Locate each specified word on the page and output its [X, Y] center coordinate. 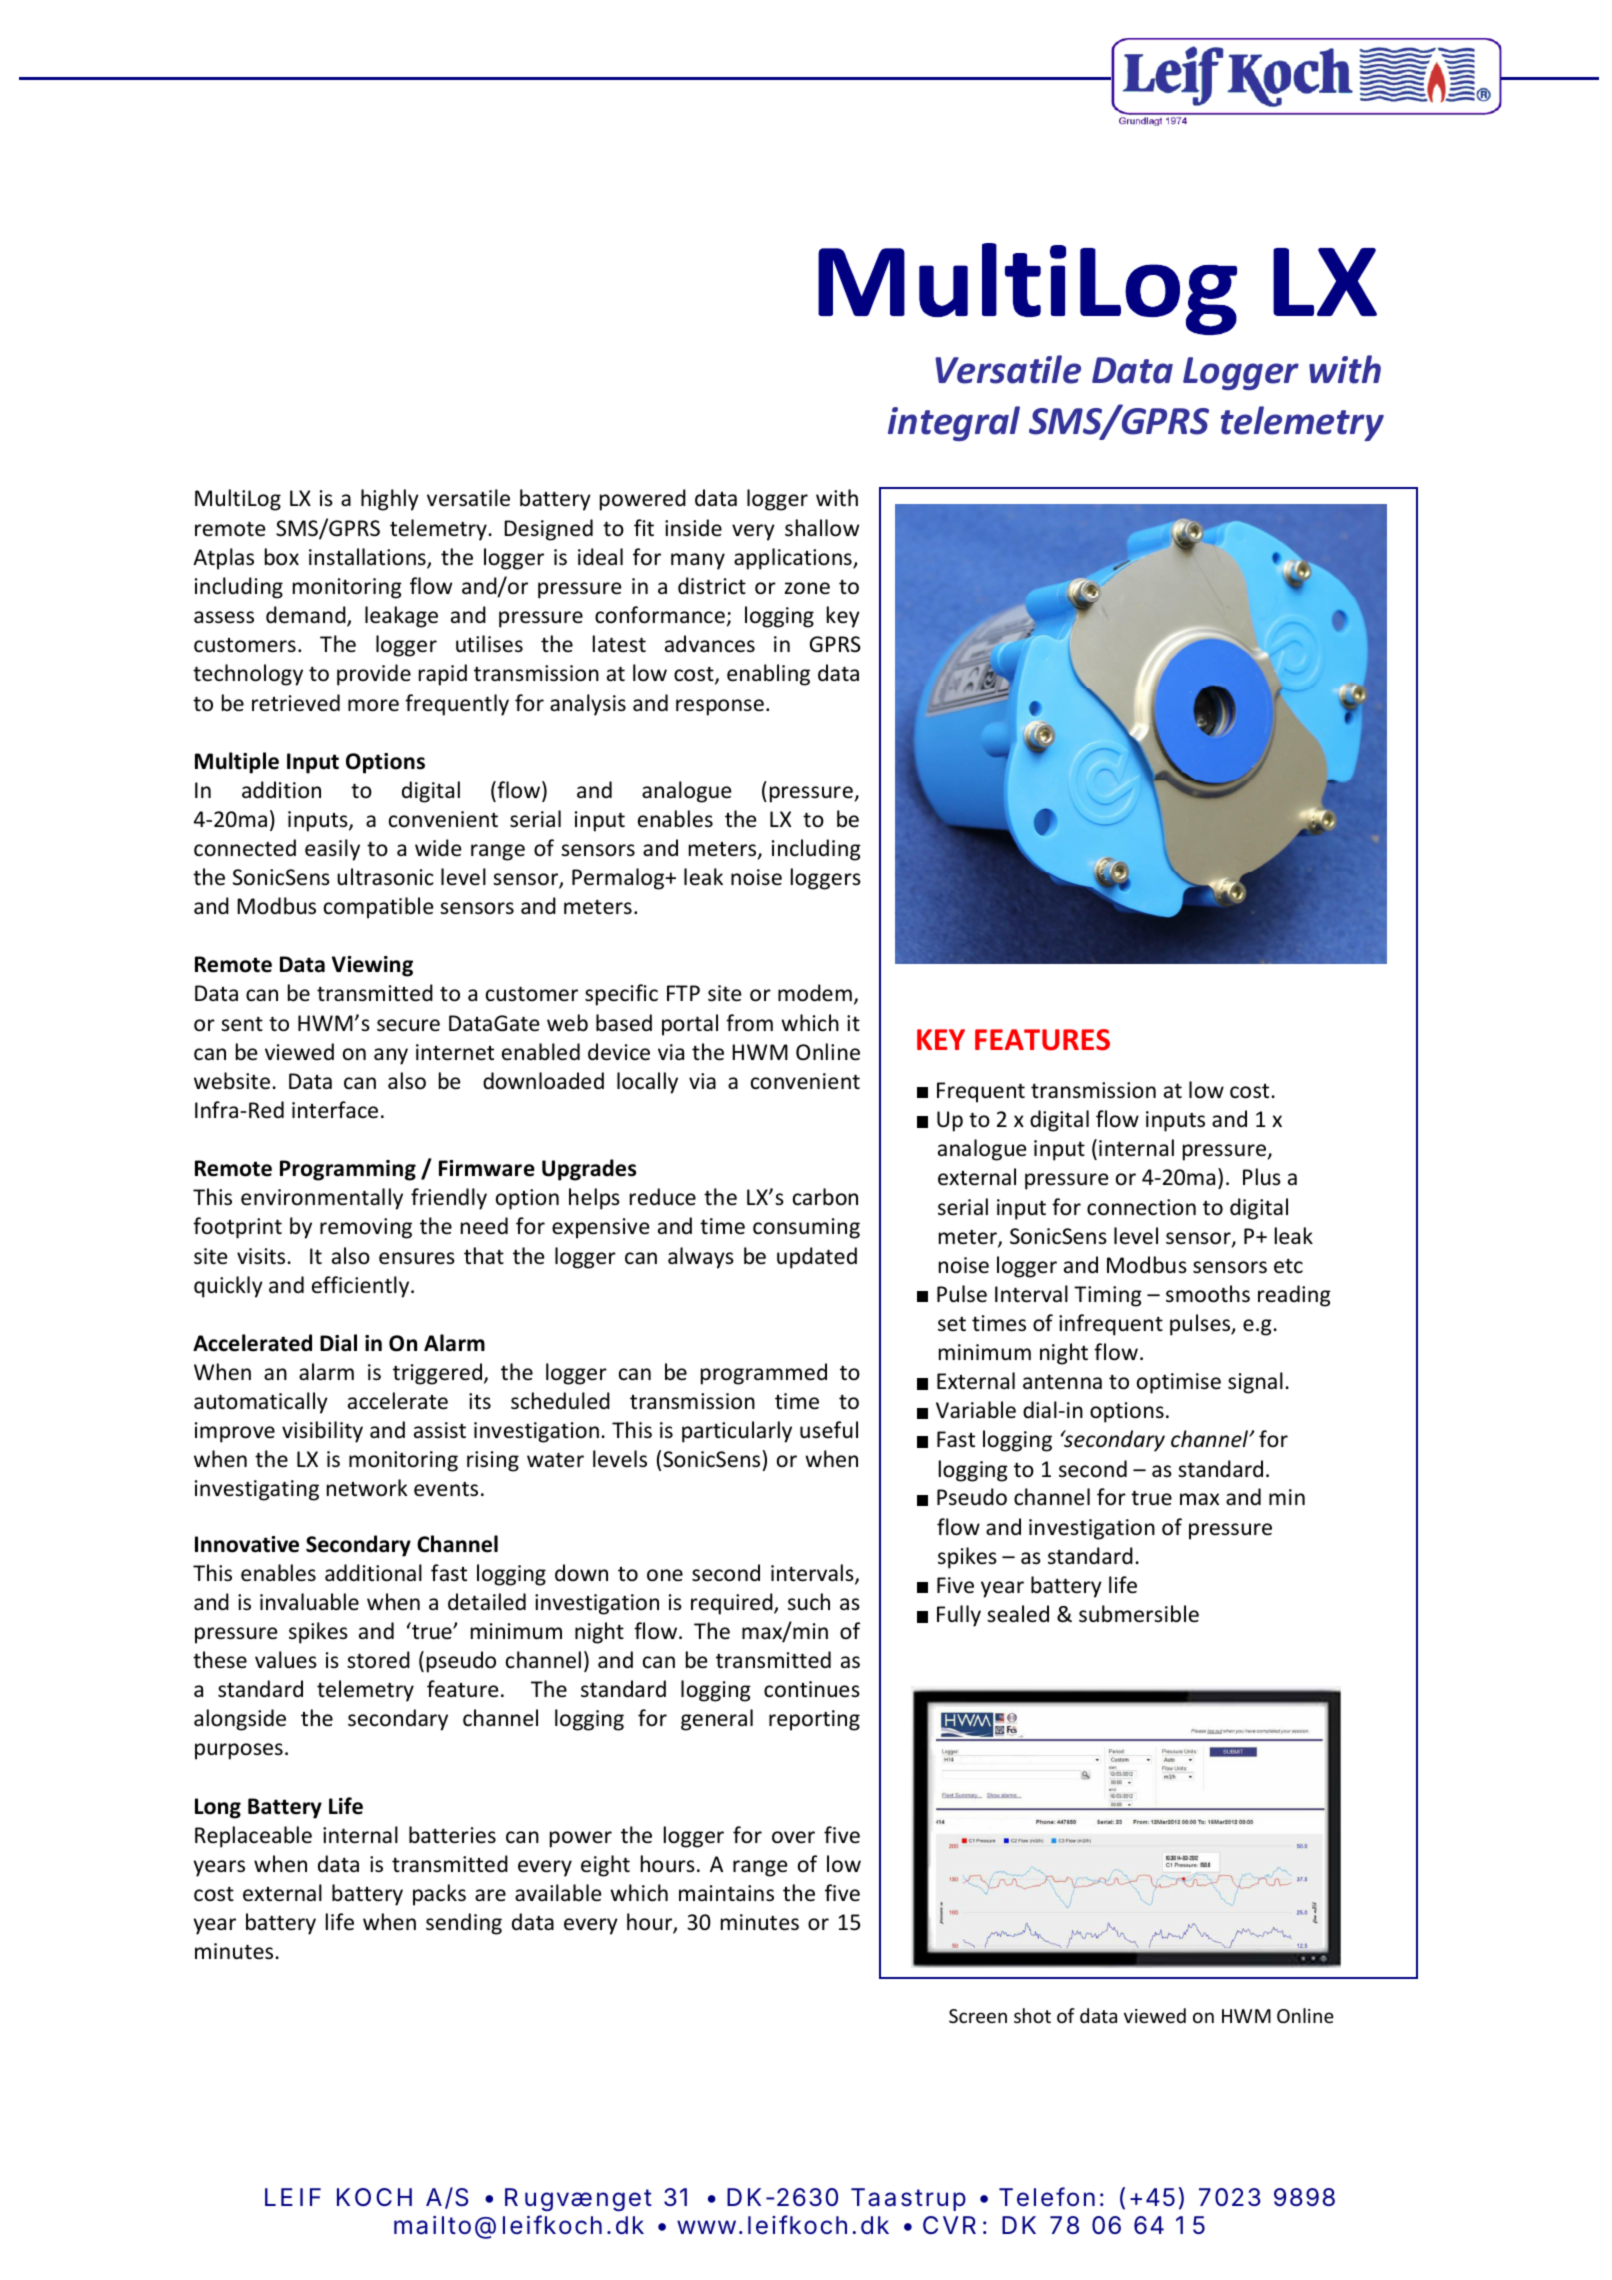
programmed [764, 1374]
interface [335, 1110]
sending [464, 1924]
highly [390, 500]
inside [693, 528]
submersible [1139, 1614]
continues [812, 1689]
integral [954, 423]
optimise [1179, 1383]
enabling [768, 675]
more [373, 705]
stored [378, 1660]
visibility [322, 1432]
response [720, 707]
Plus [1262, 1176]
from [749, 1023]
